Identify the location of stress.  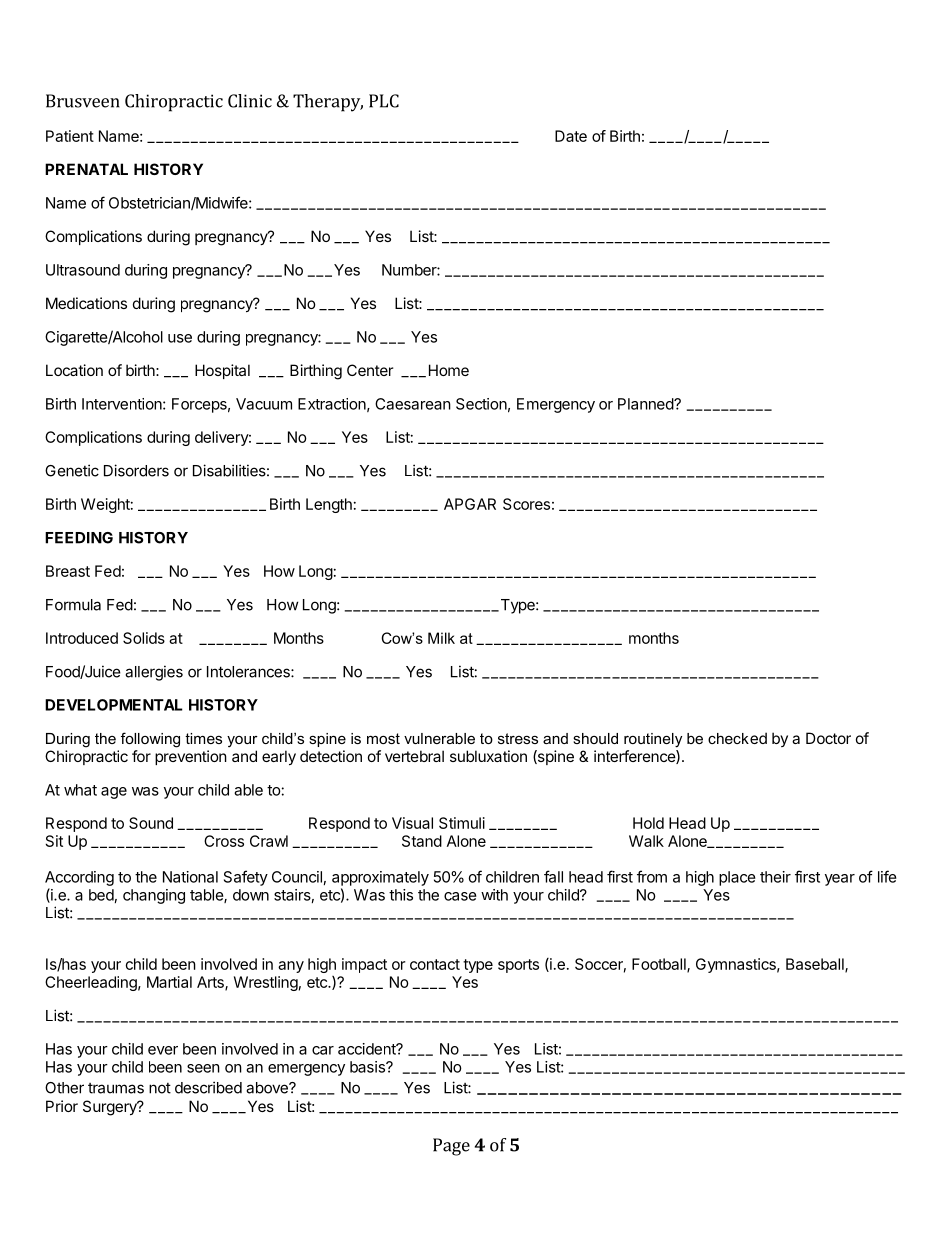
(518, 738).
